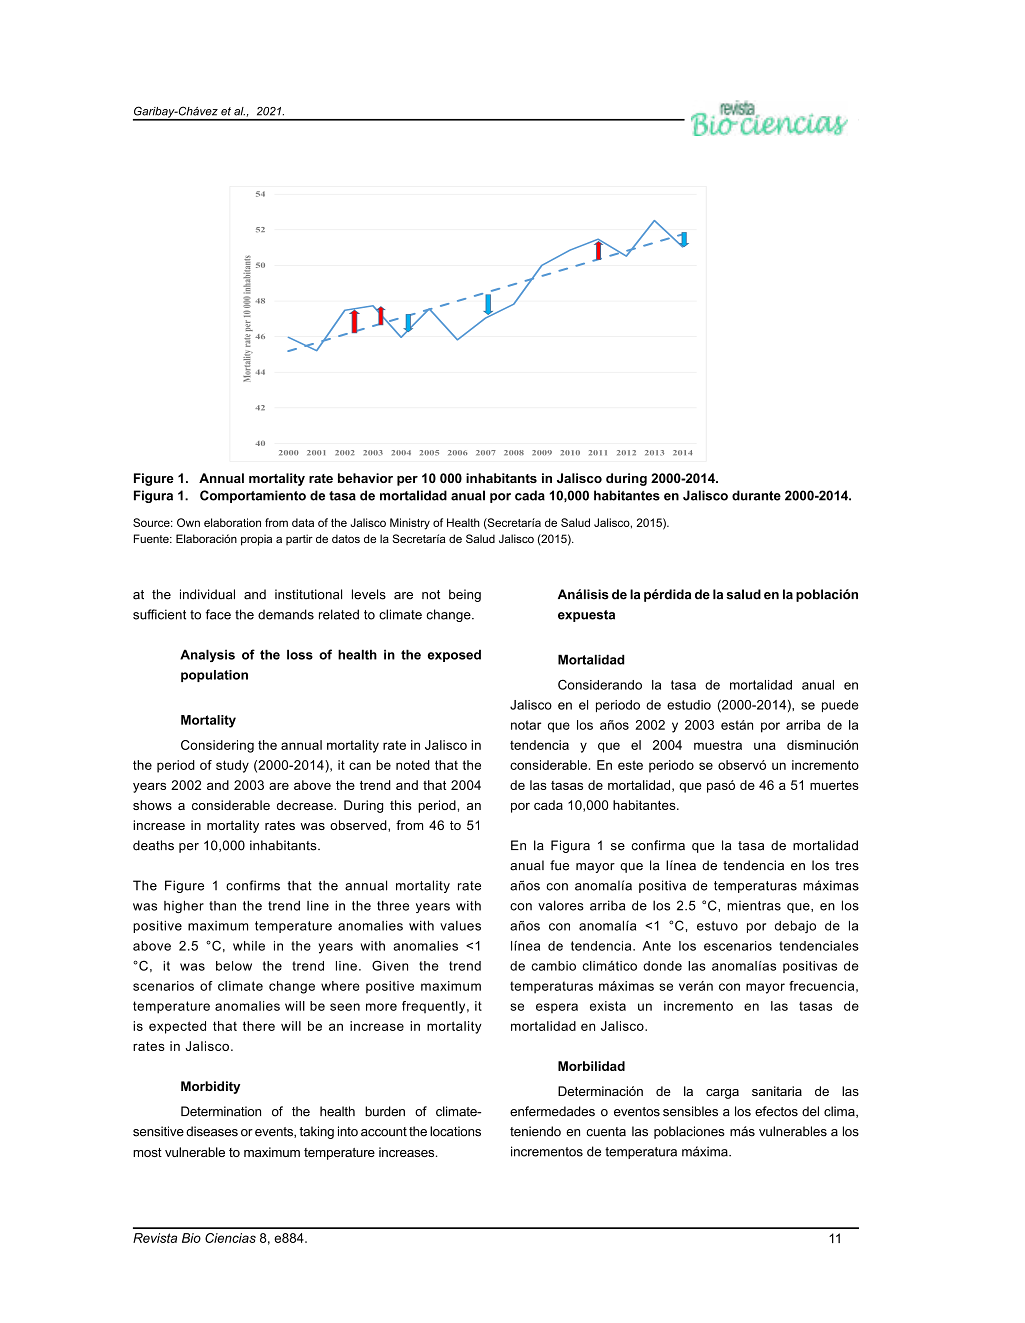 Image resolution: width=1025 pixels, height=1323 pixels. Describe the element at coordinates (847, 866) in the page. I see `tres` at that location.
